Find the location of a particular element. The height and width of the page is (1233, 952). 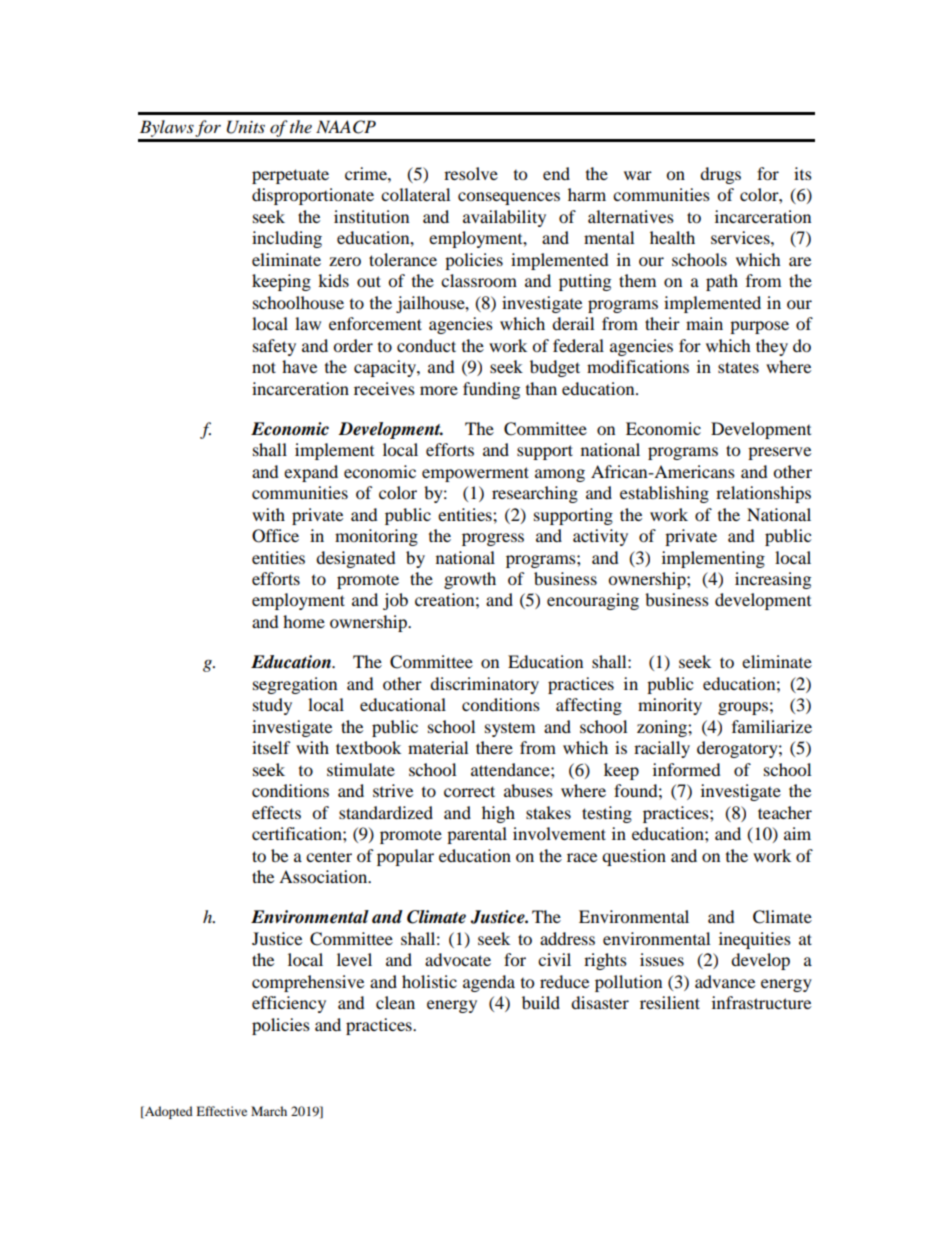

build is located at coordinates (541, 1002).
